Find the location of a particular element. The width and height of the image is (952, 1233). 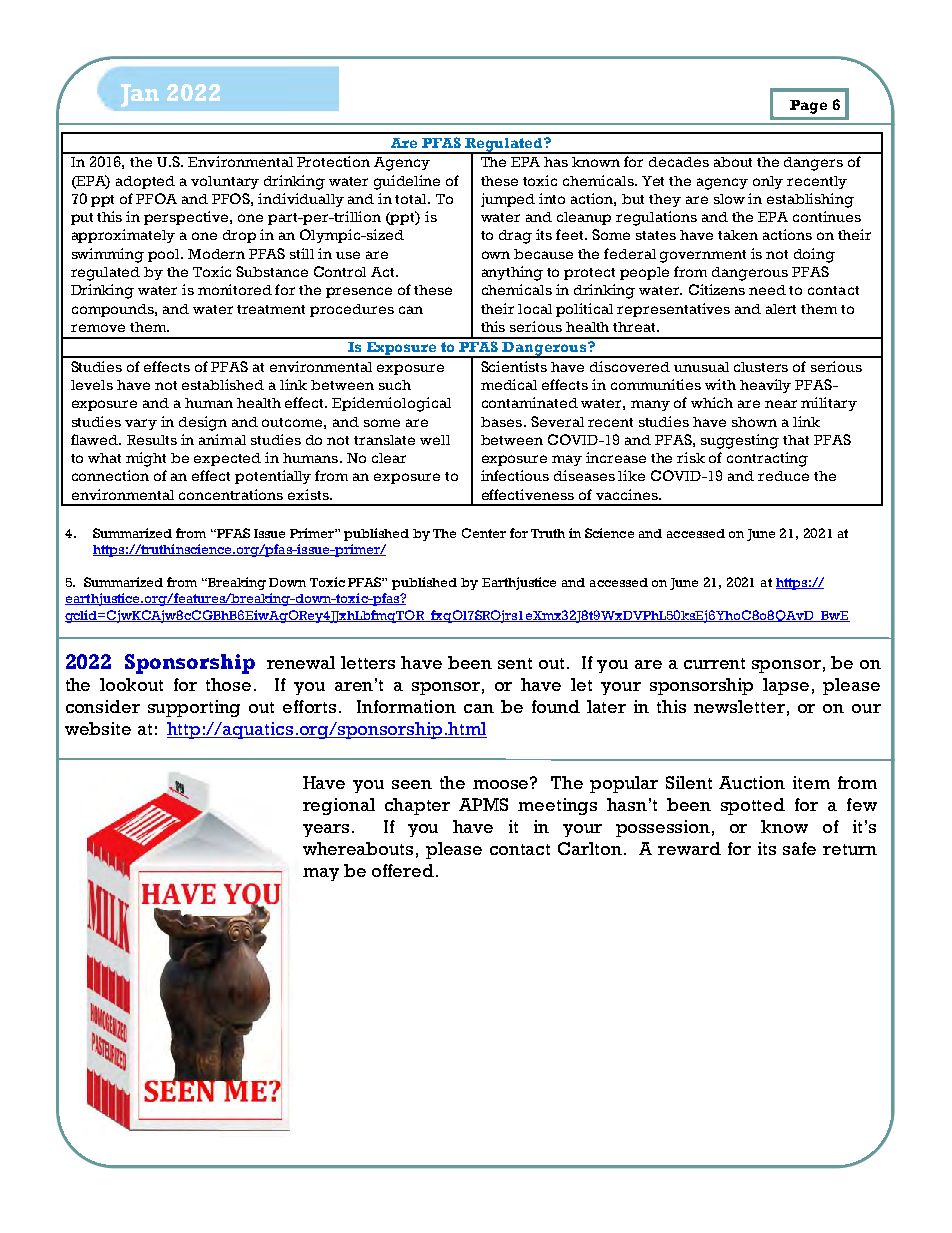

infectious is located at coordinates (515, 475).
